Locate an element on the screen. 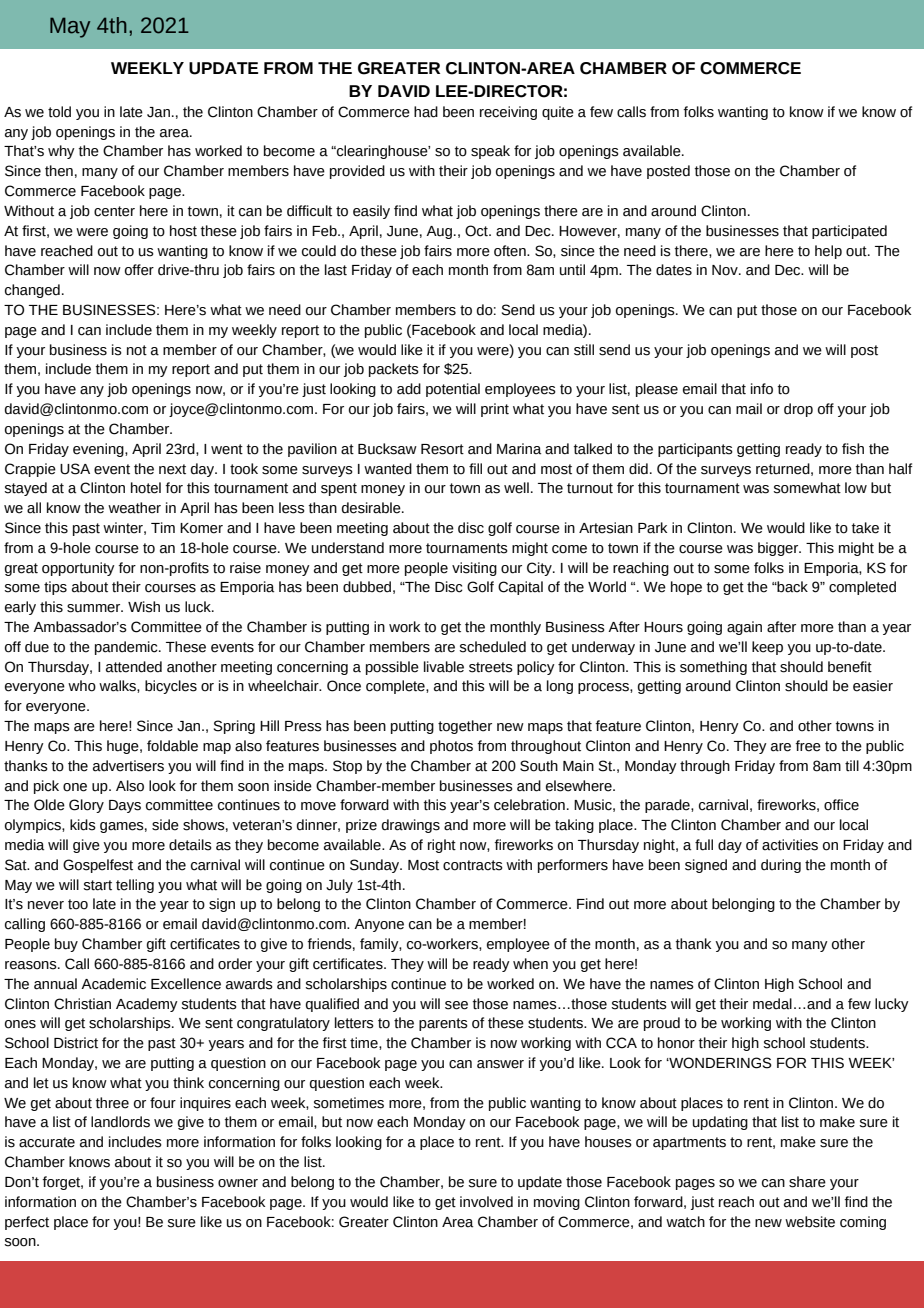  accurate is located at coordinates (47, 1142).
